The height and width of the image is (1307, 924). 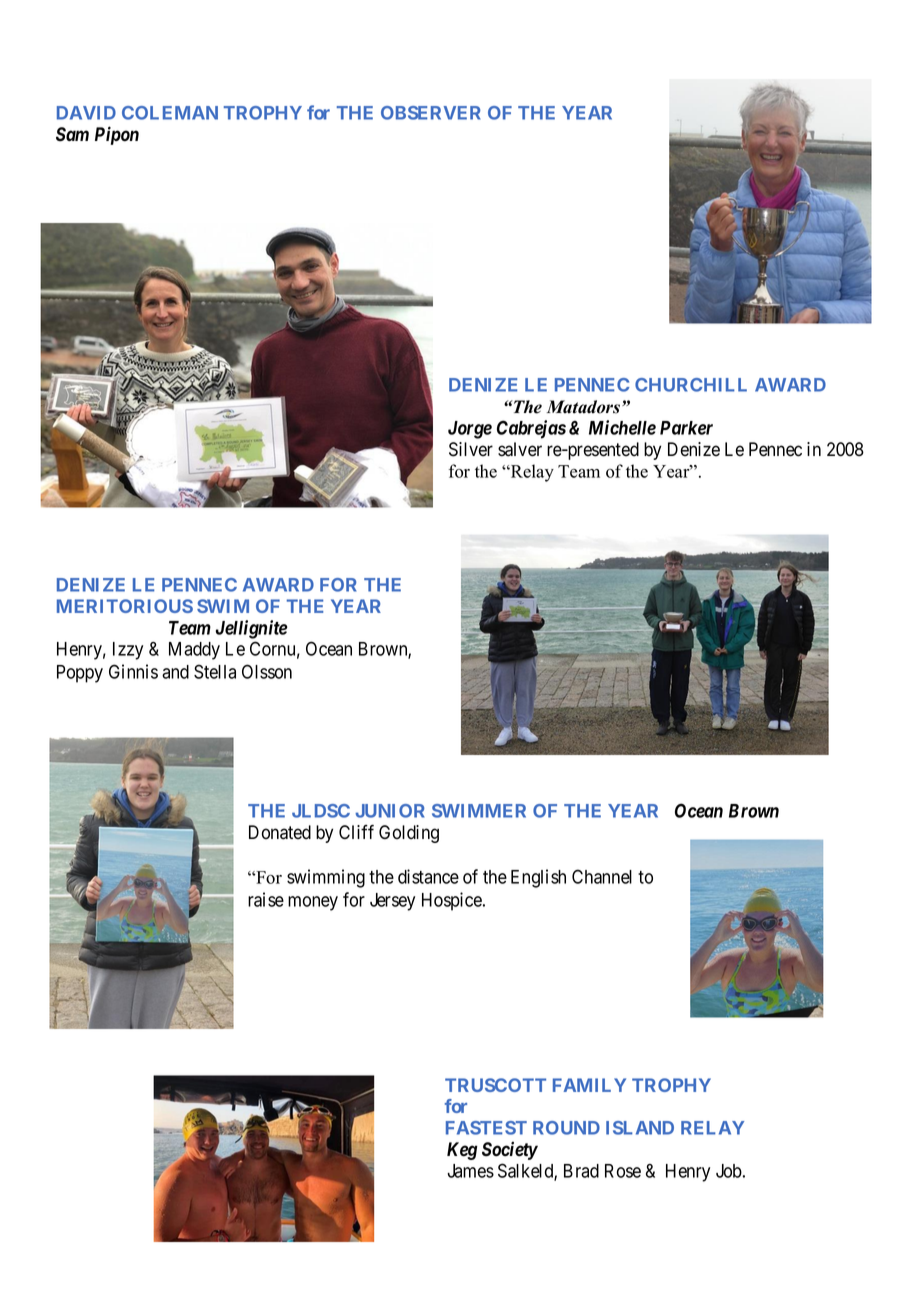 I want to click on Jorge, so click(x=470, y=430).
